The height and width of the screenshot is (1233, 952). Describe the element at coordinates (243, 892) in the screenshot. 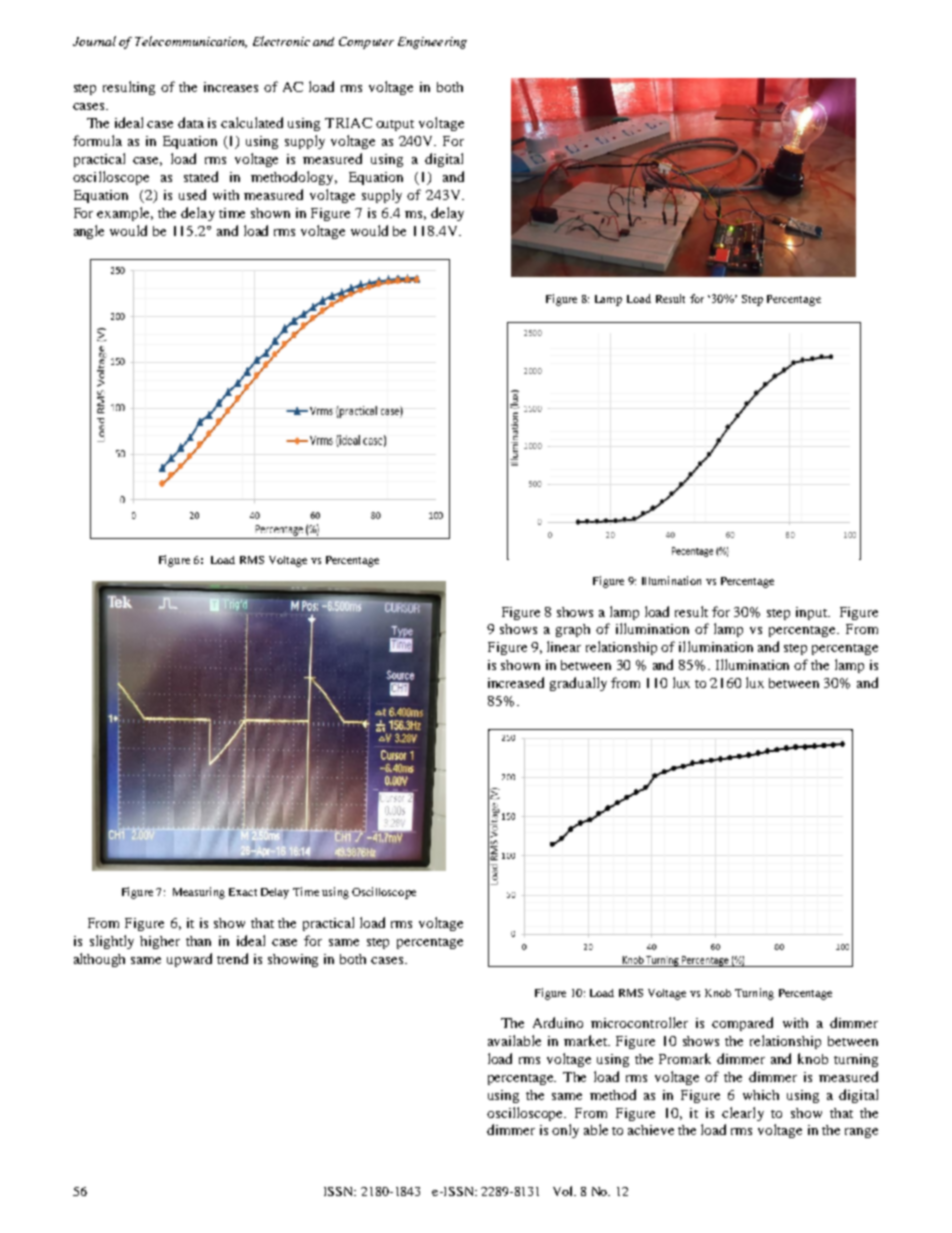

I see `Exact` at that location.
